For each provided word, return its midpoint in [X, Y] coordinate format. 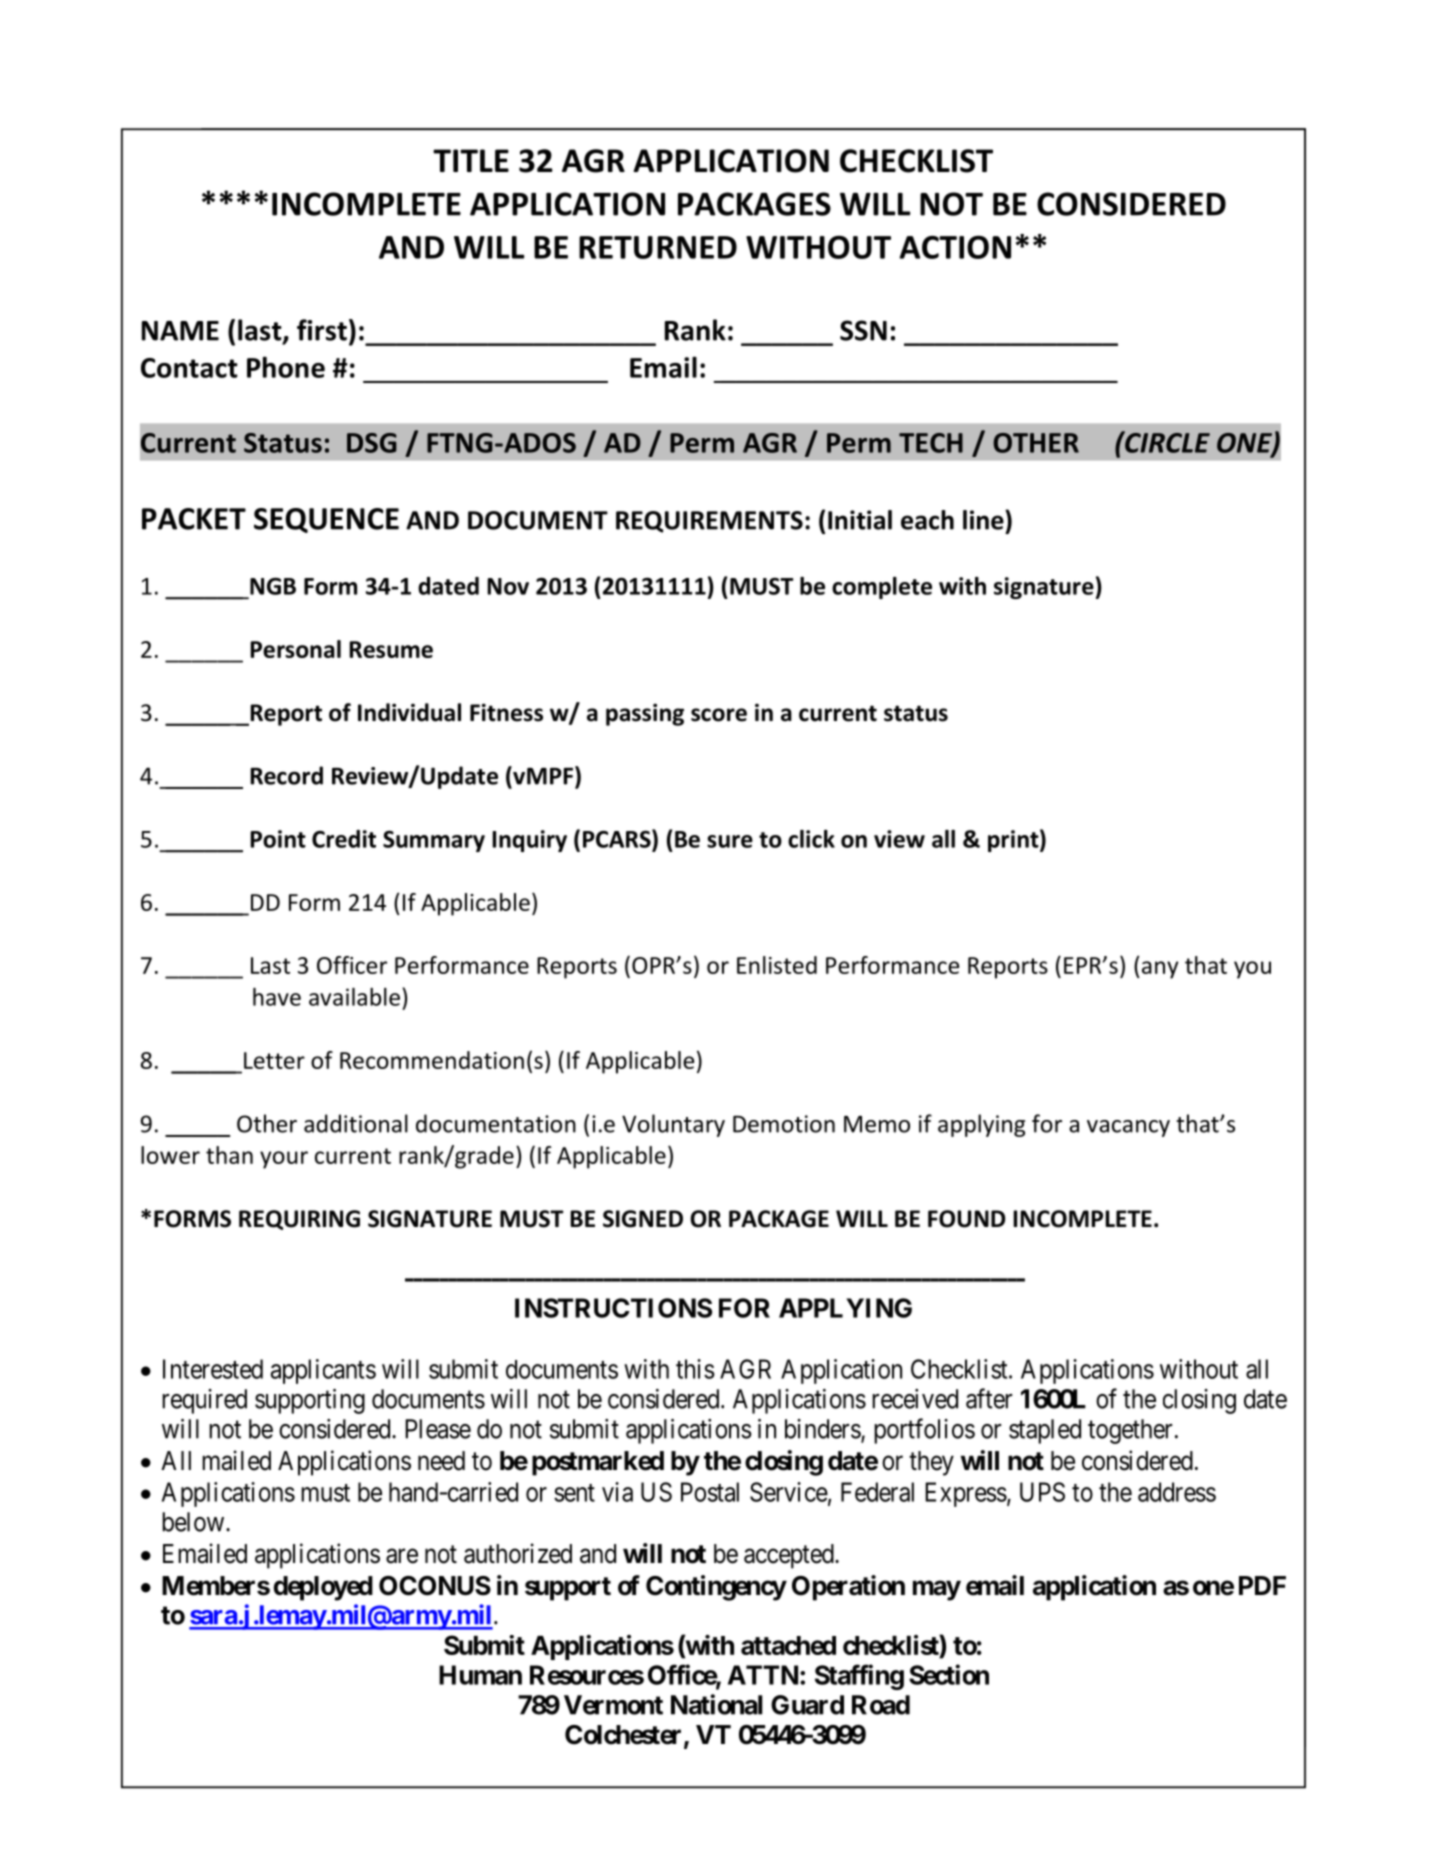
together [1130, 1431]
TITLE [471, 160]
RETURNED [658, 247]
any [1160, 970]
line [984, 520]
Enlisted [777, 965]
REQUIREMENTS [709, 522]
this [695, 1369]
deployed [323, 1588]
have [277, 997]
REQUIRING [299, 1220]
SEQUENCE [326, 520]
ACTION [955, 247]
